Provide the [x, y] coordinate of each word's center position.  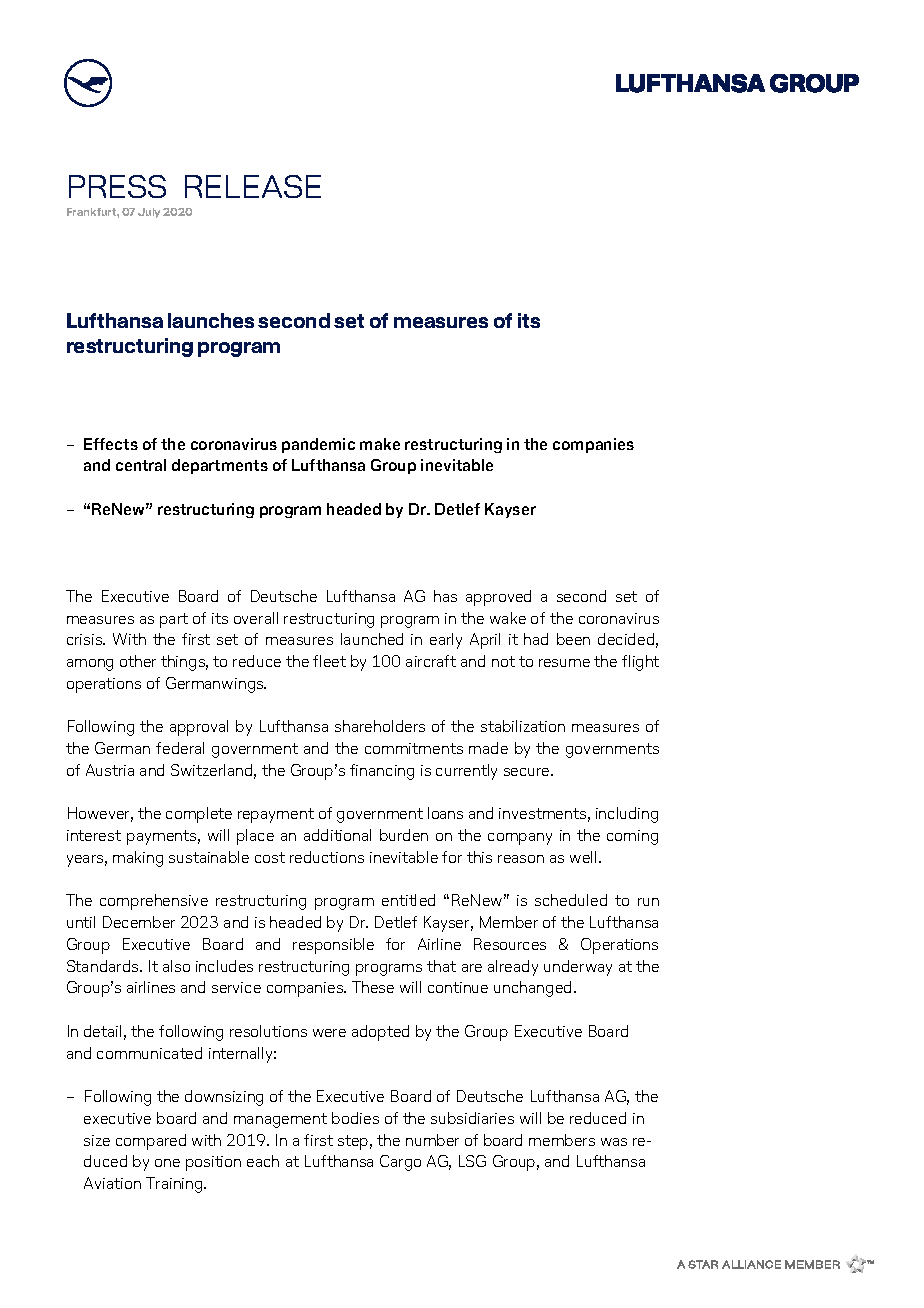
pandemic [318, 445]
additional [337, 835]
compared [151, 1142]
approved [498, 598]
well [583, 857]
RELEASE [253, 186]
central [141, 465]
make [380, 444]
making [138, 859]
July [149, 213]
